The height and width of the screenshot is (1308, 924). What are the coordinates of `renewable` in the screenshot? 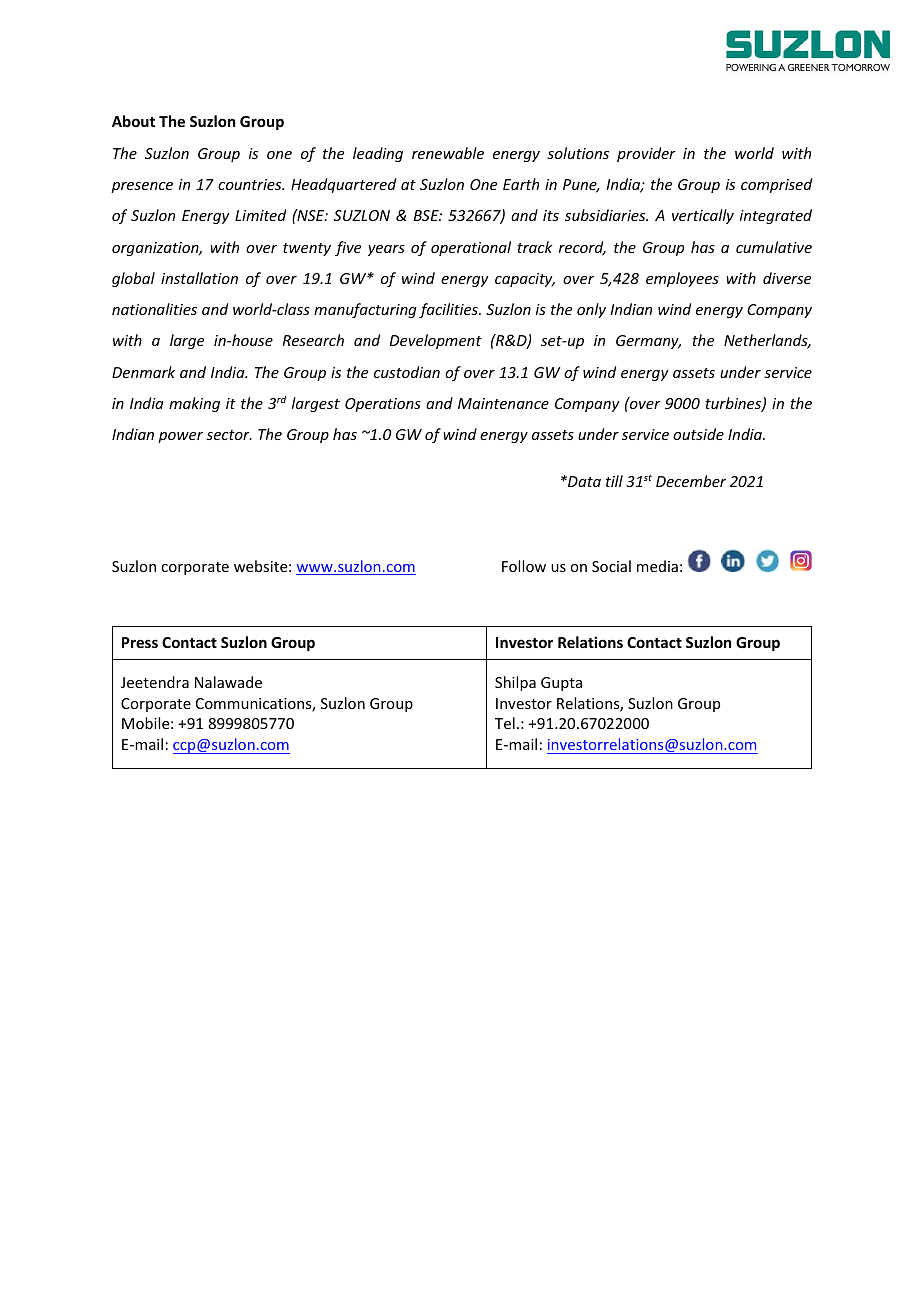 It's located at (448, 153).
